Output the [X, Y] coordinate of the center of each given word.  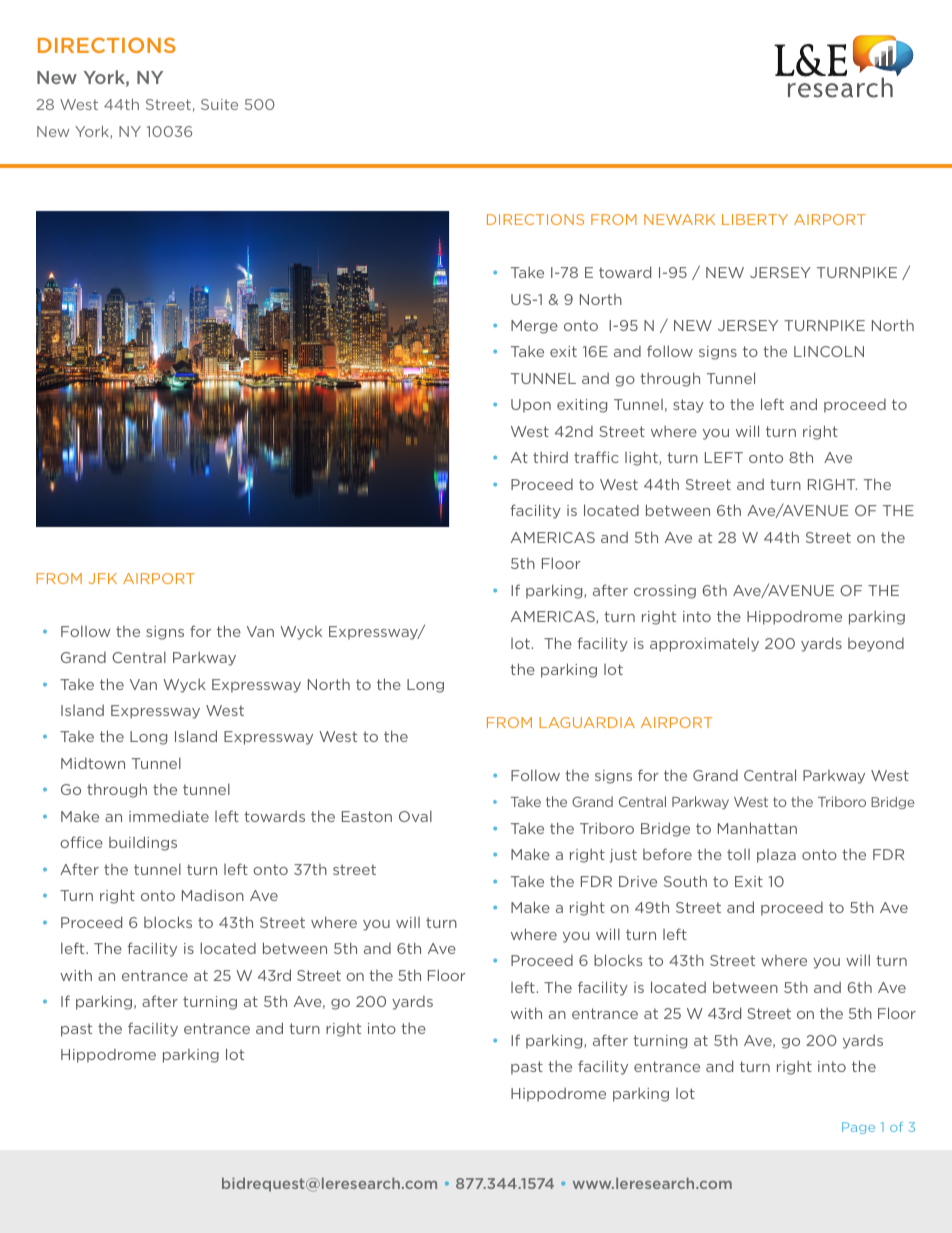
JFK [102, 578]
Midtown [93, 763]
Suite [219, 104]
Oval [415, 816]
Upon [531, 406]
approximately [704, 644]
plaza [776, 856]
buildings [143, 843]
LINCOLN [829, 351]
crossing [665, 592]
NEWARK [679, 219]
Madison [213, 895]
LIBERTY [755, 219]
